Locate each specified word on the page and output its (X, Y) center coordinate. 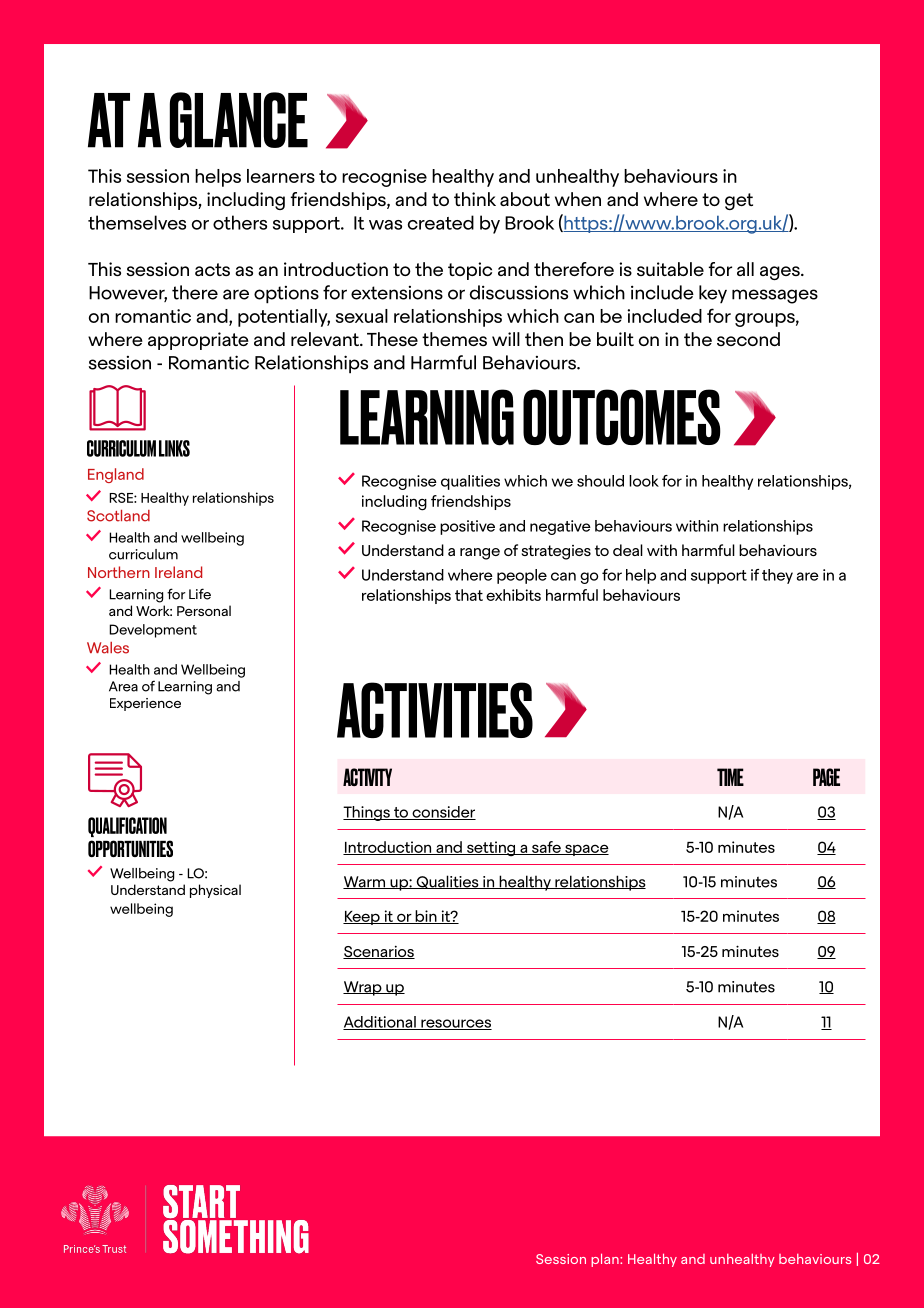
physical (215, 891)
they (777, 576)
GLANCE (239, 120)
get (739, 201)
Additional (380, 1023)
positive (467, 527)
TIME (730, 777)
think (475, 199)
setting (491, 849)
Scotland (118, 516)
